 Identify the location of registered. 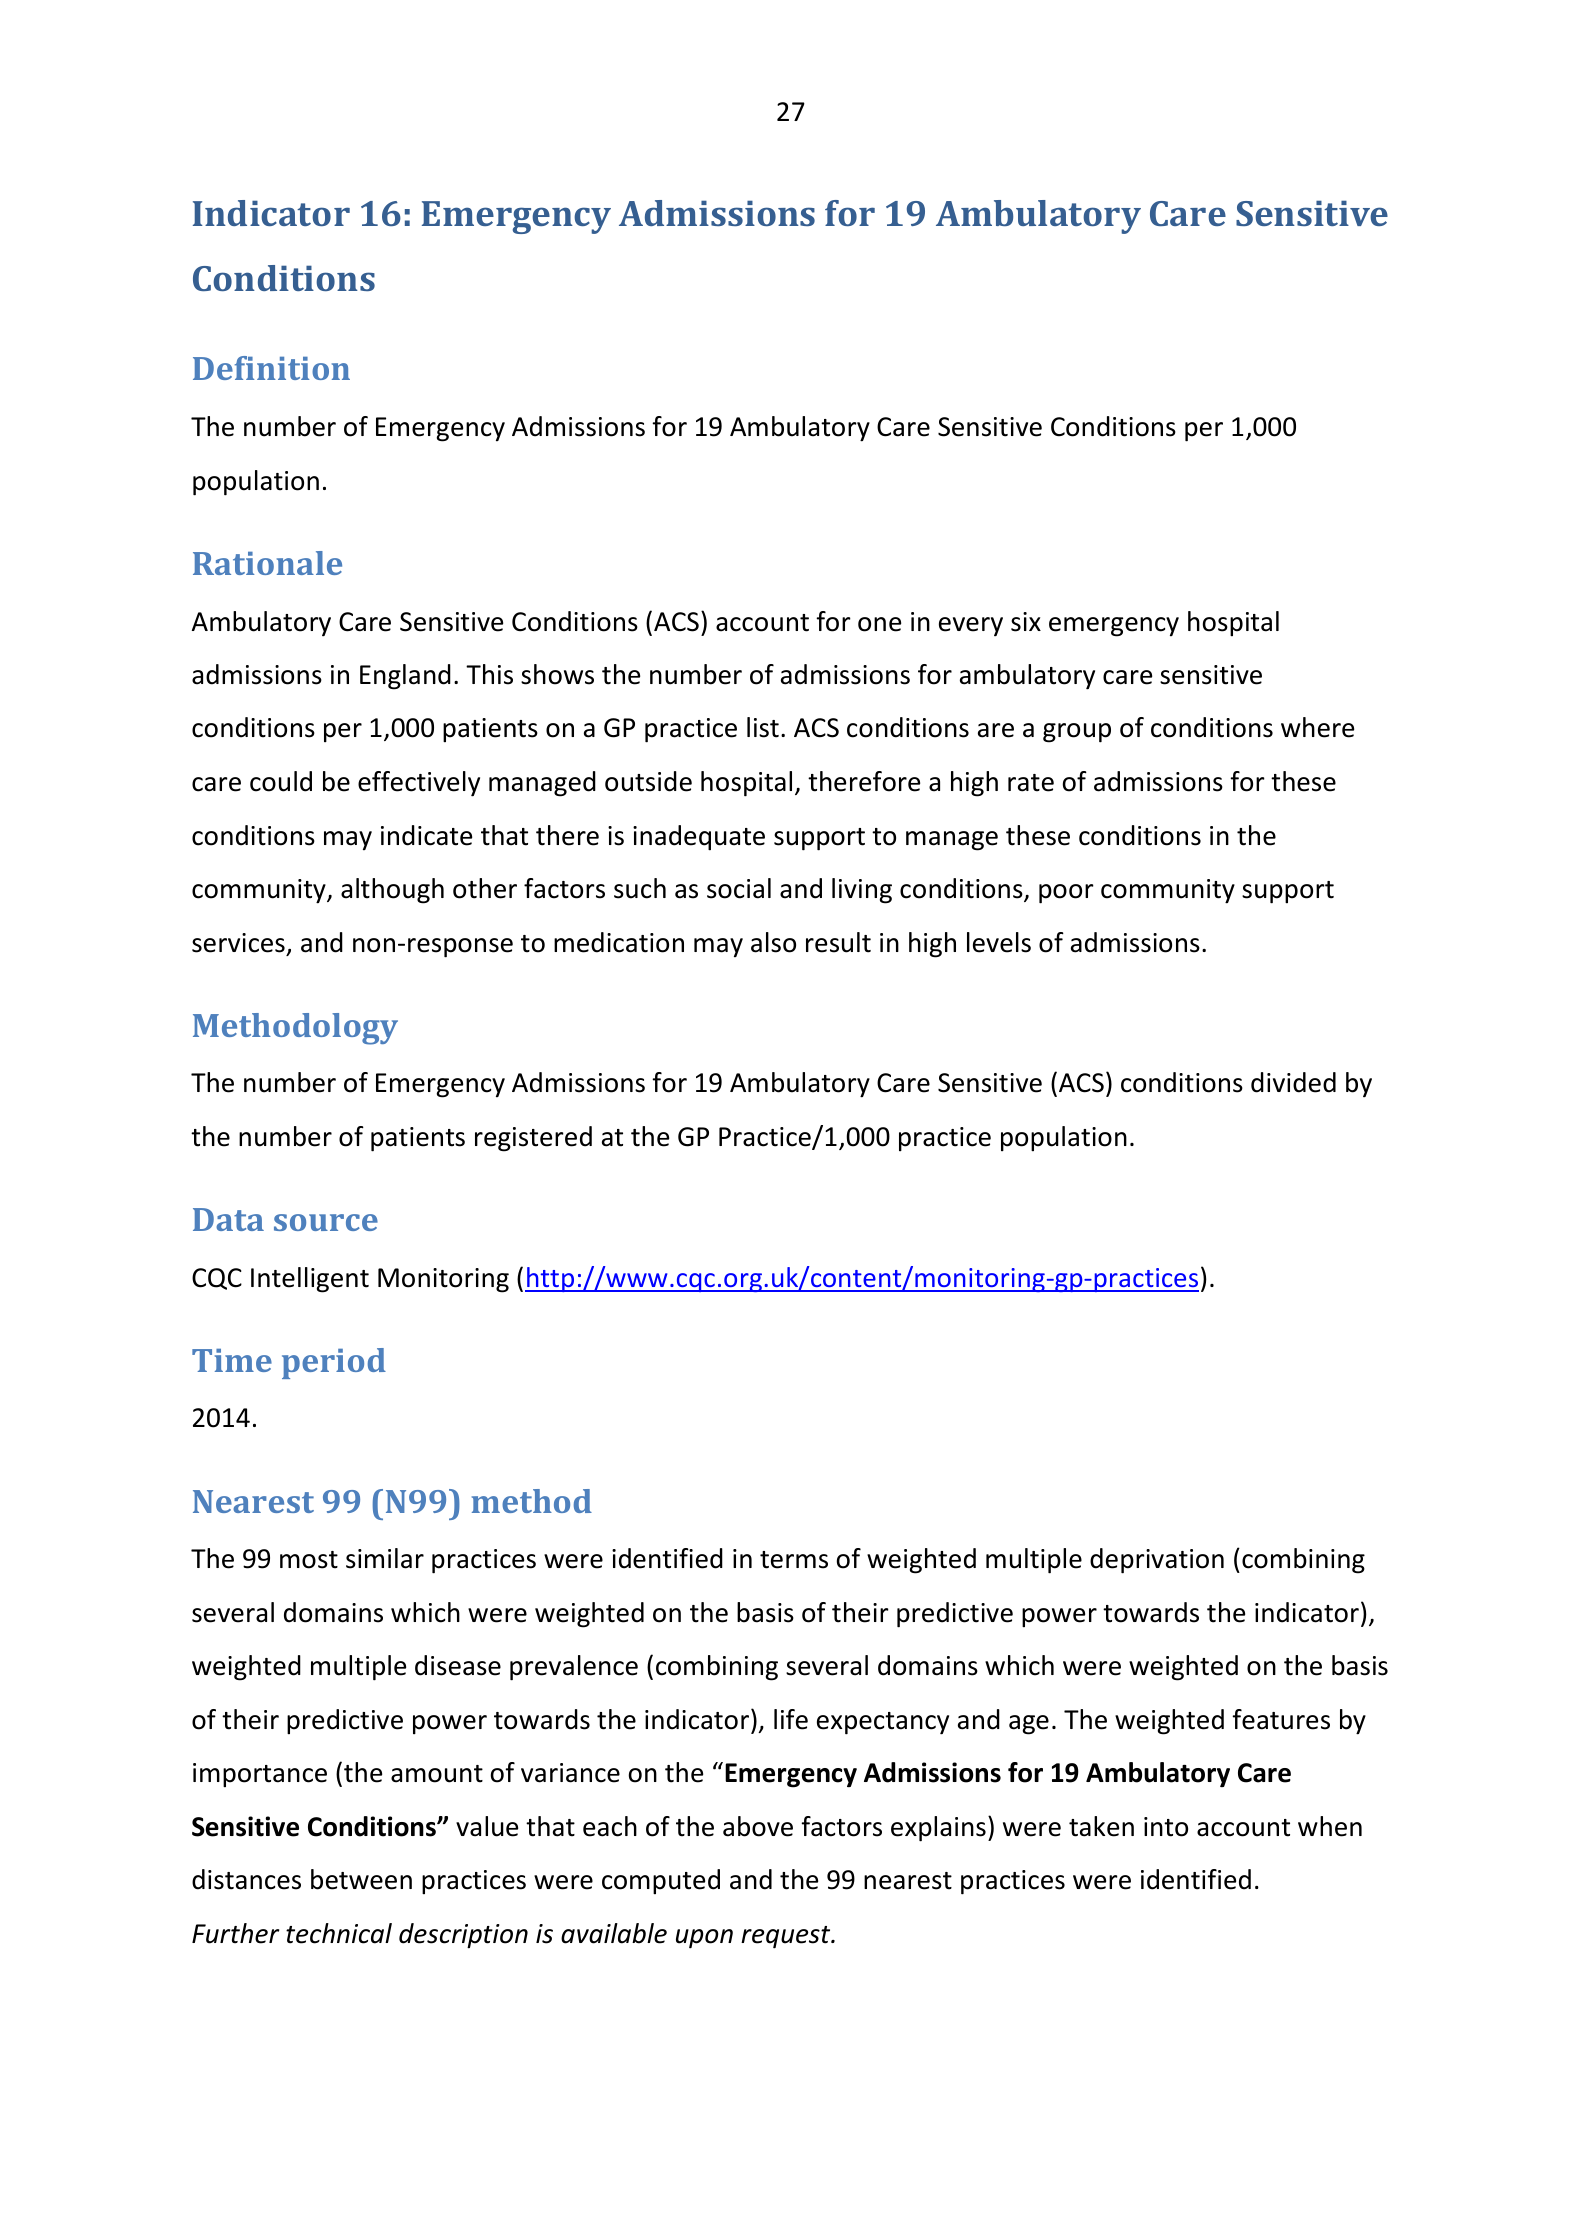
(533, 1139).
